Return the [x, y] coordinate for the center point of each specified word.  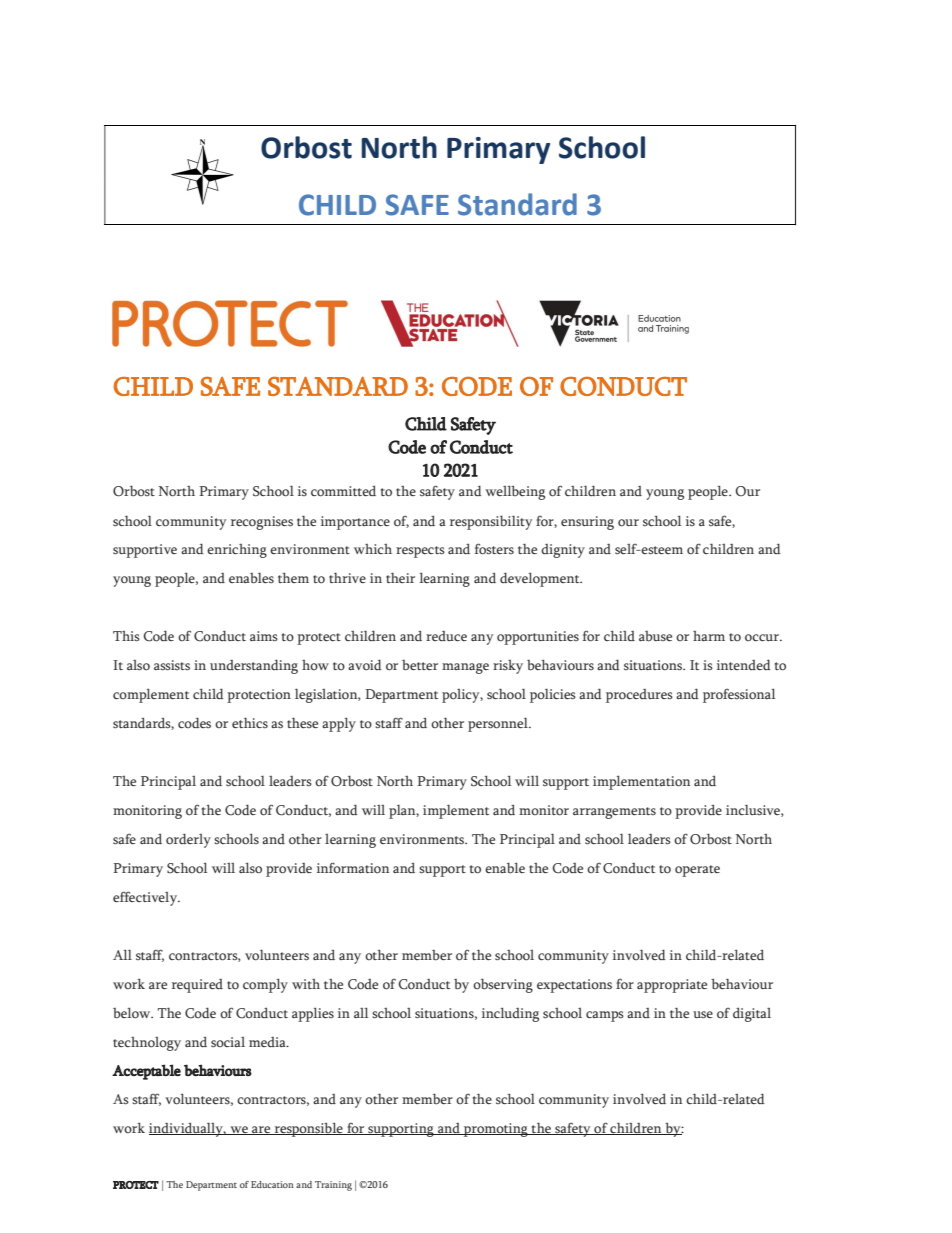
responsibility [491, 522]
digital [752, 1015]
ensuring [587, 523]
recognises [262, 523]
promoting [496, 1130]
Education [272, 1184]
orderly [188, 840]
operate [697, 871]
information [353, 868]
